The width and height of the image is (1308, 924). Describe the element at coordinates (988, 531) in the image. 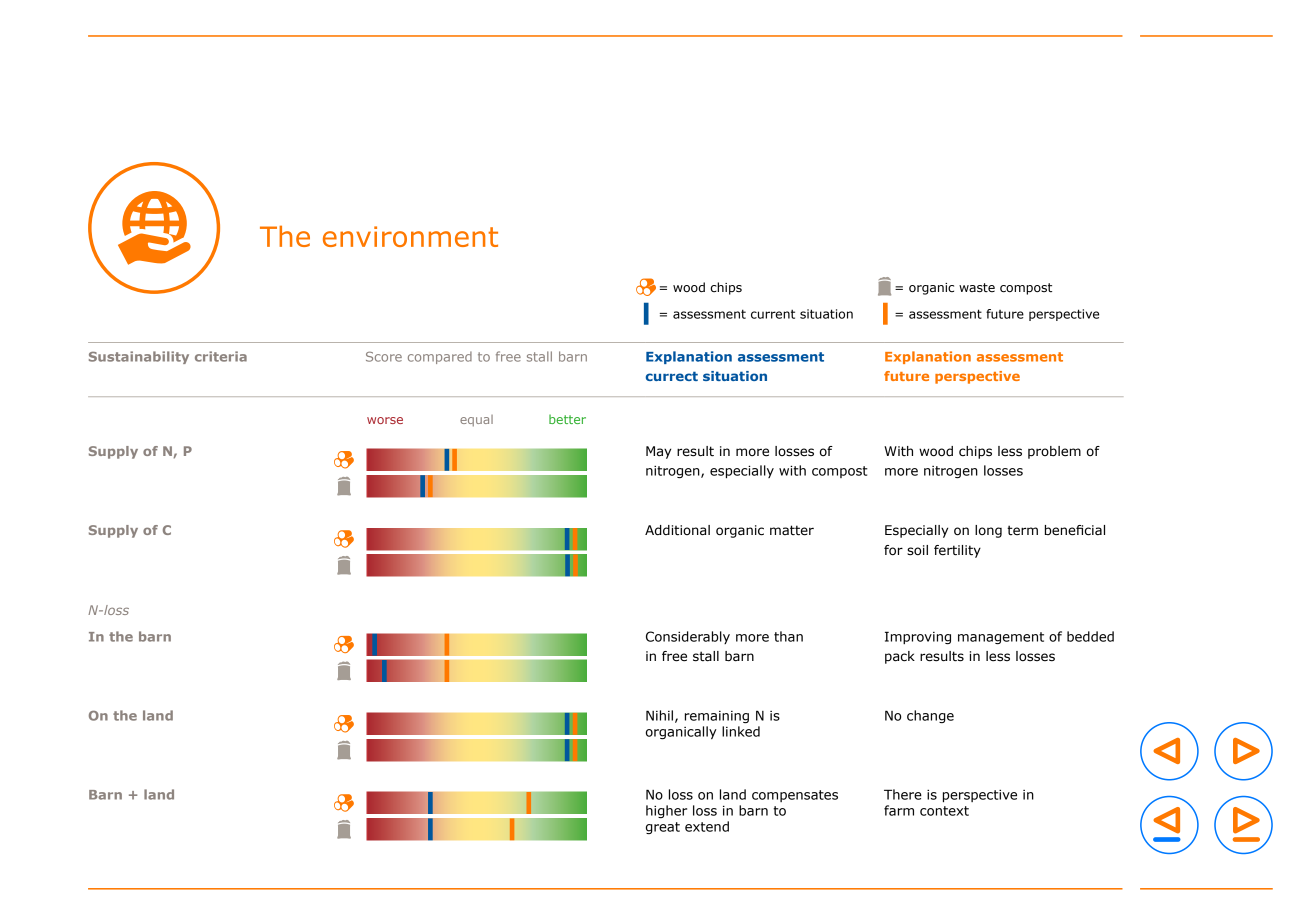

I see `long` at that location.
